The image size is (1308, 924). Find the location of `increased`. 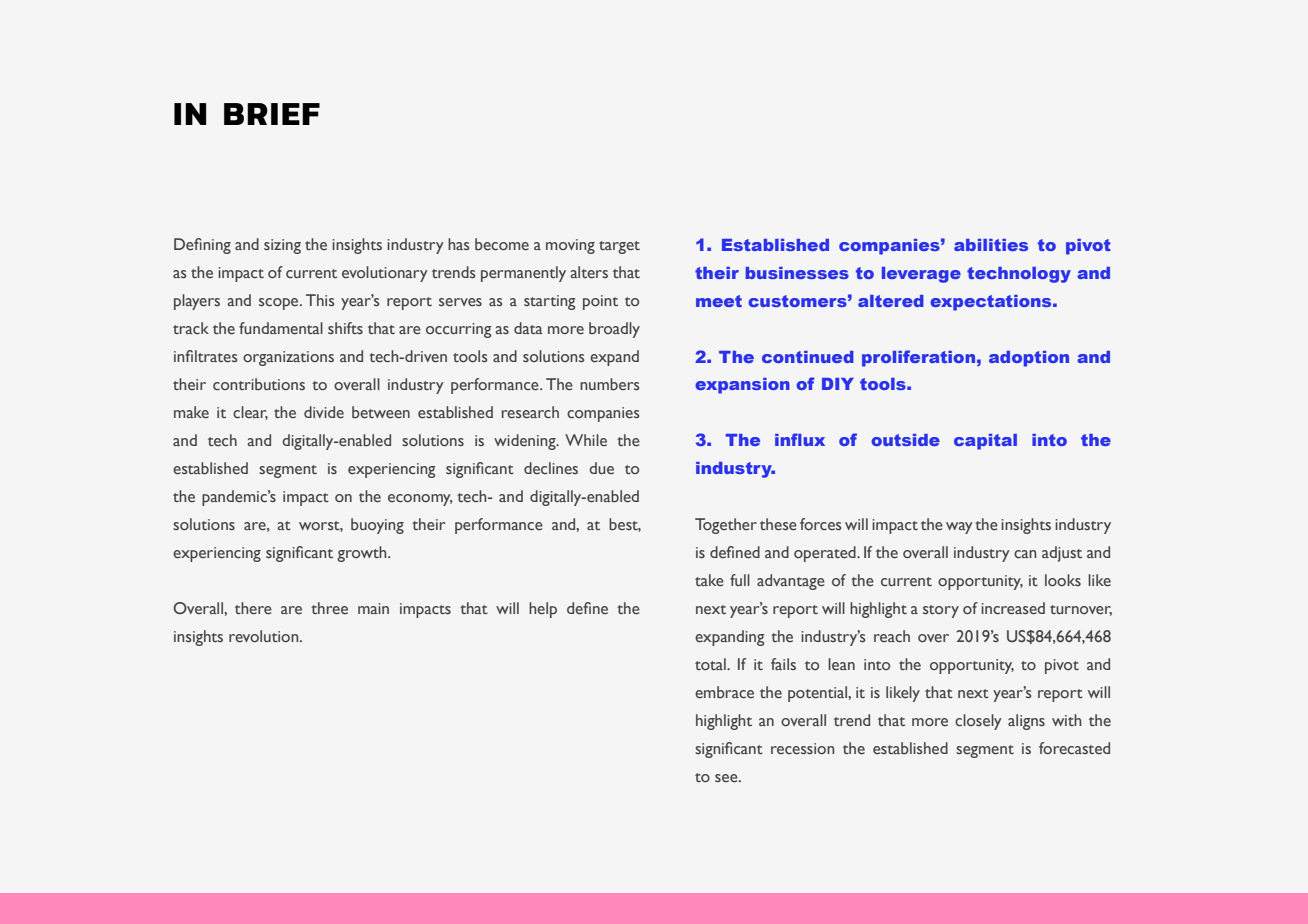

increased is located at coordinates (1013, 608).
